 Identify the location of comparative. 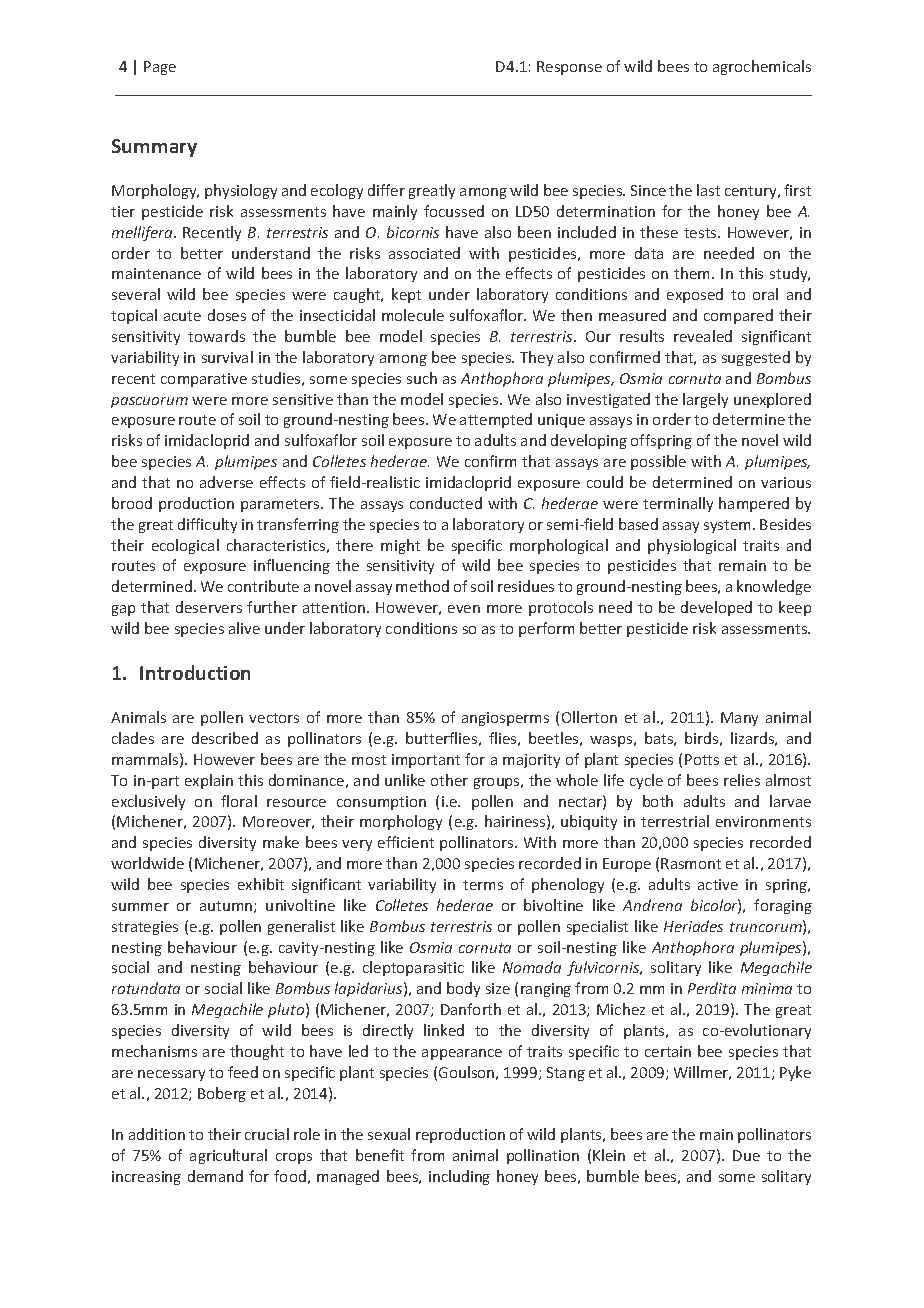
(204, 380).
